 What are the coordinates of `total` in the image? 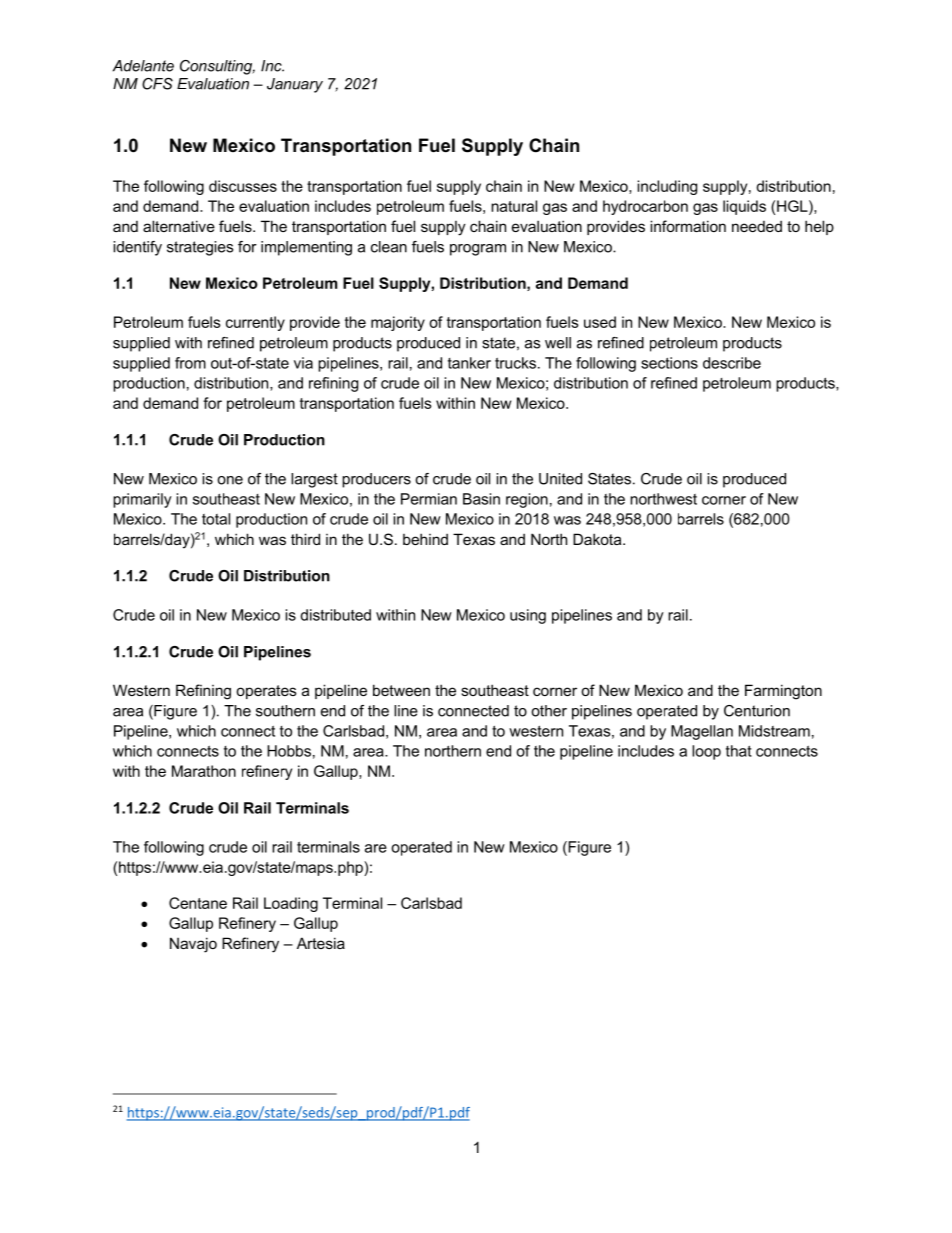 It's located at (216, 519).
